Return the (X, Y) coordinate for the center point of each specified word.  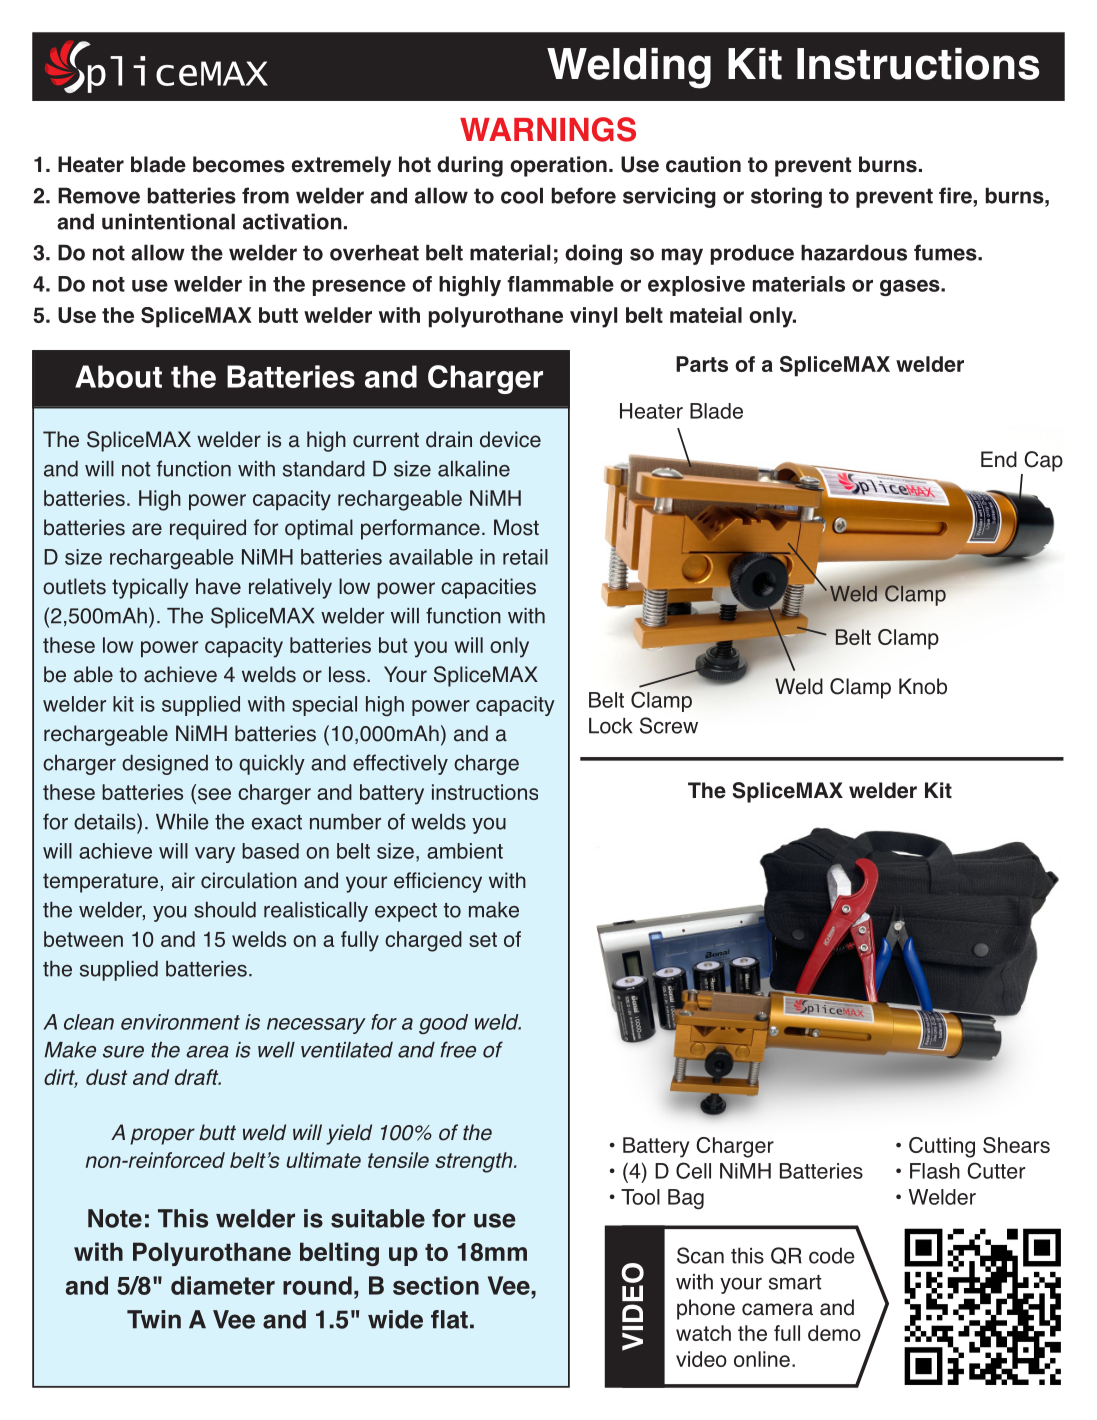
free (458, 1049)
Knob (923, 686)
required (208, 529)
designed (165, 765)
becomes (239, 164)
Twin (154, 1319)
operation (558, 166)
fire (956, 195)
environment (180, 1022)
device (510, 439)
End (999, 459)
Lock (610, 726)
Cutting (942, 1147)
